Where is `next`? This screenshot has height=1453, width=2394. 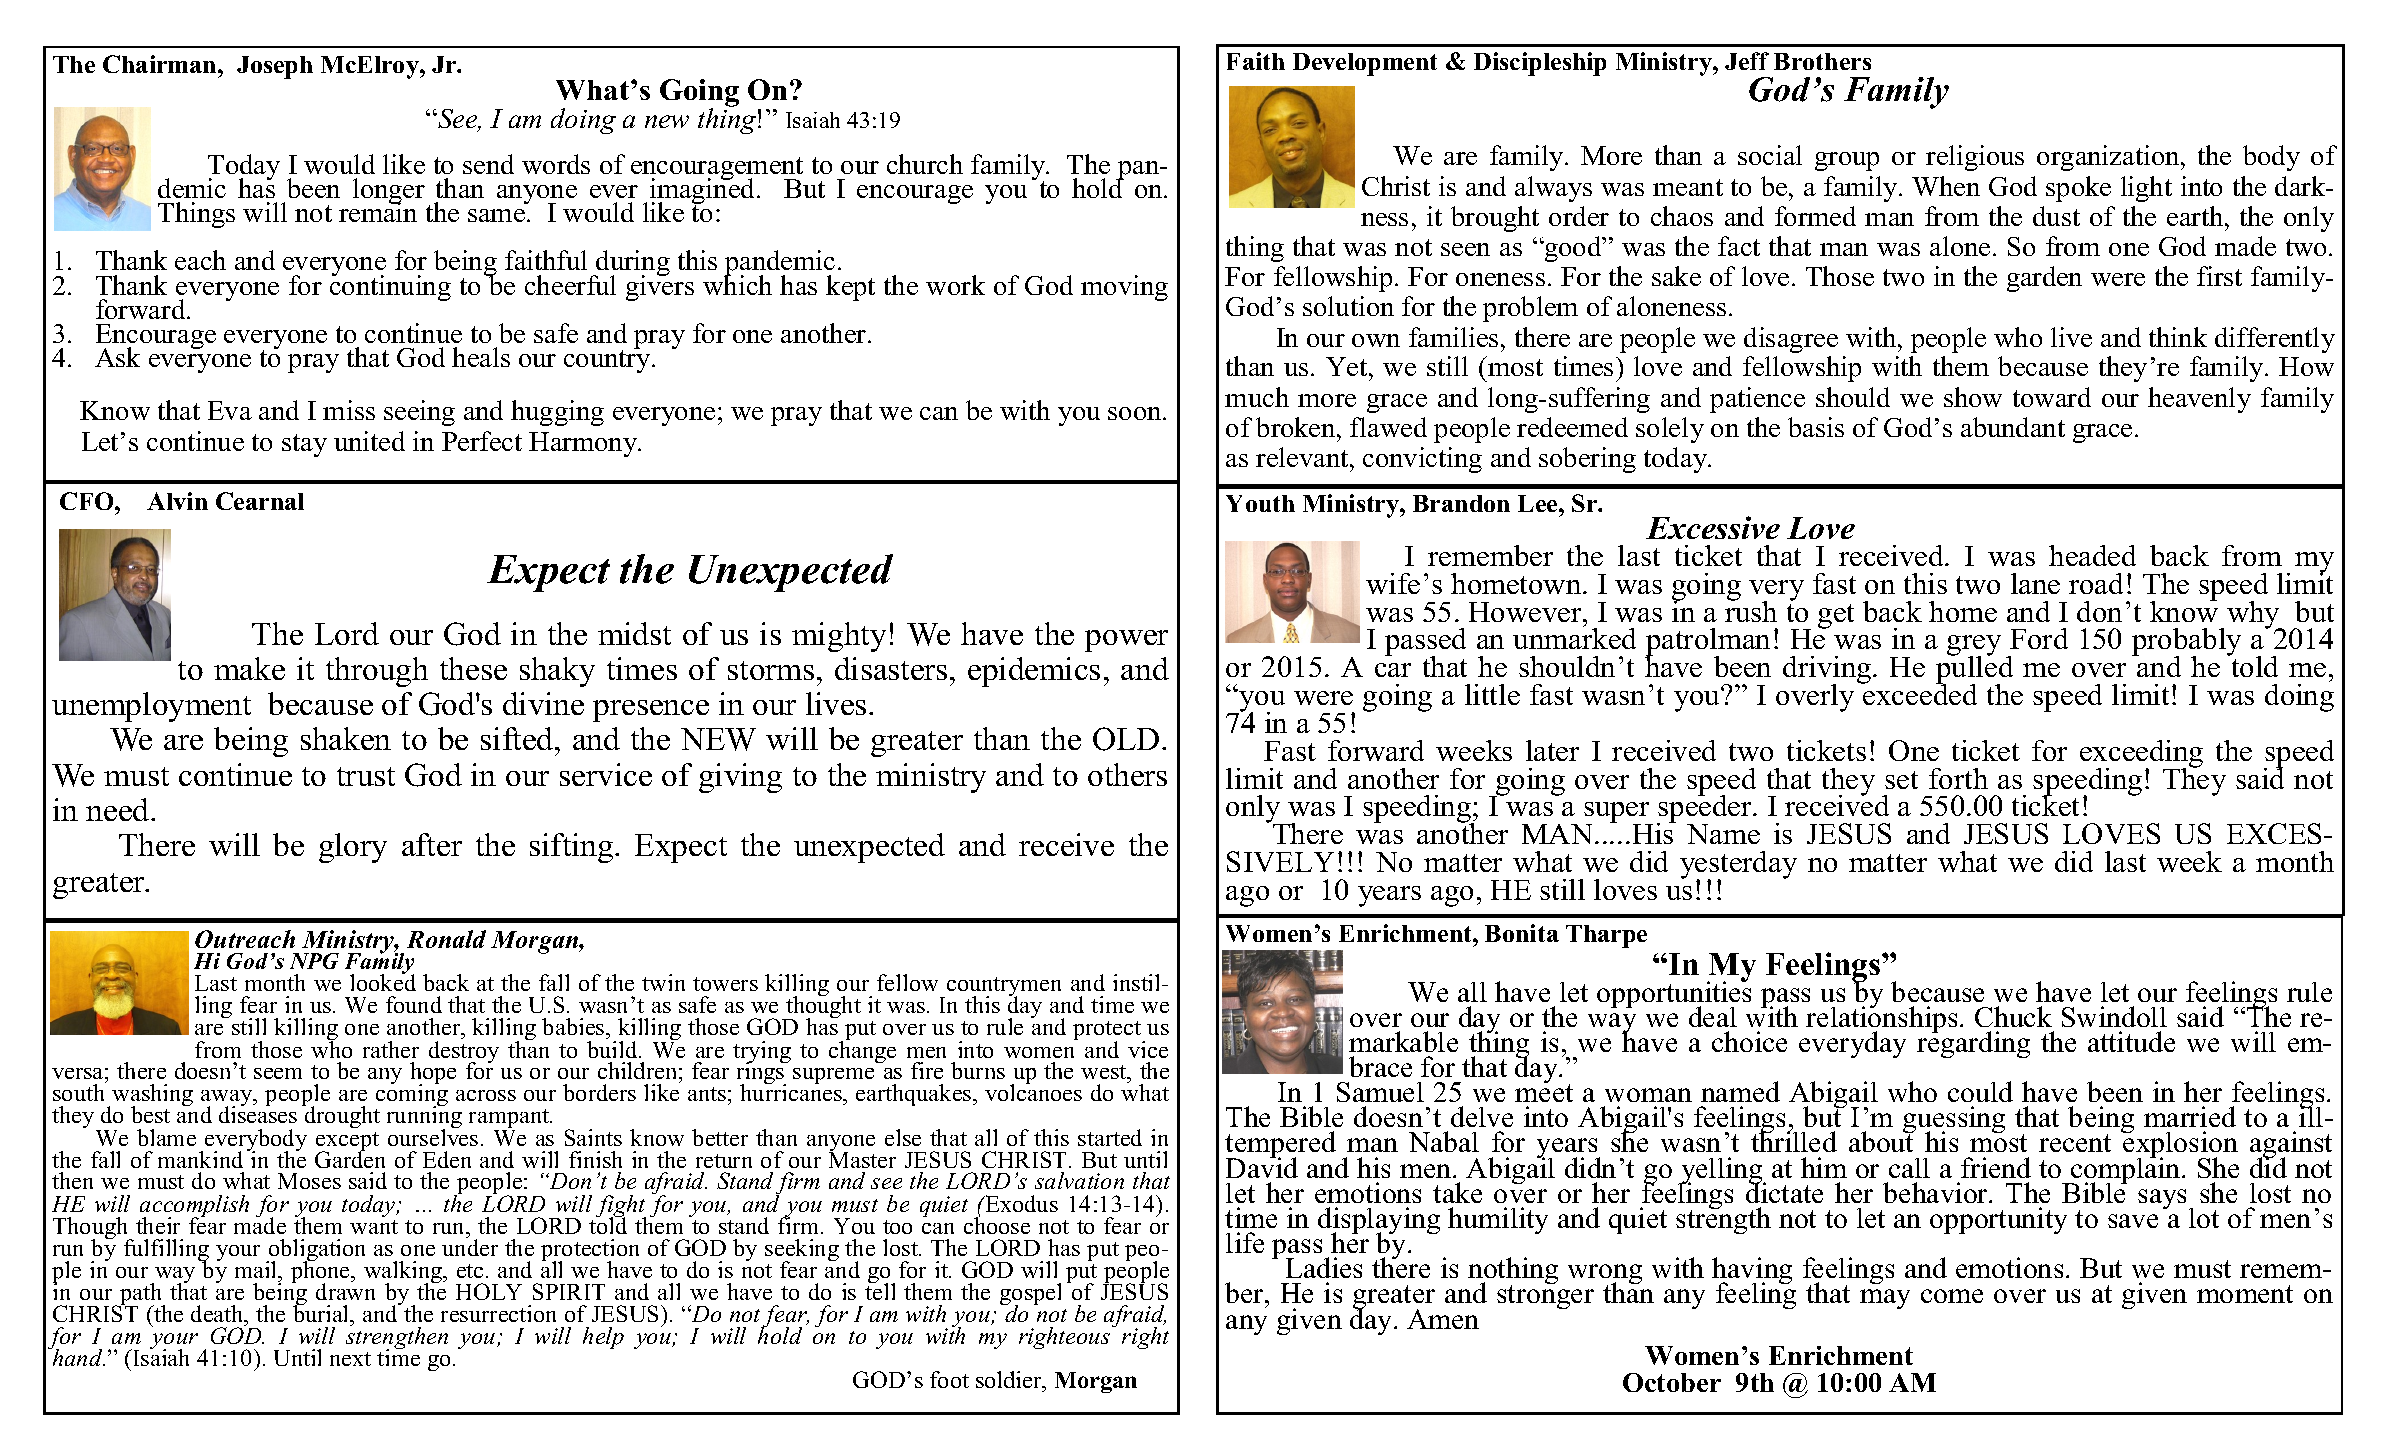 next is located at coordinates (350, 1359).
